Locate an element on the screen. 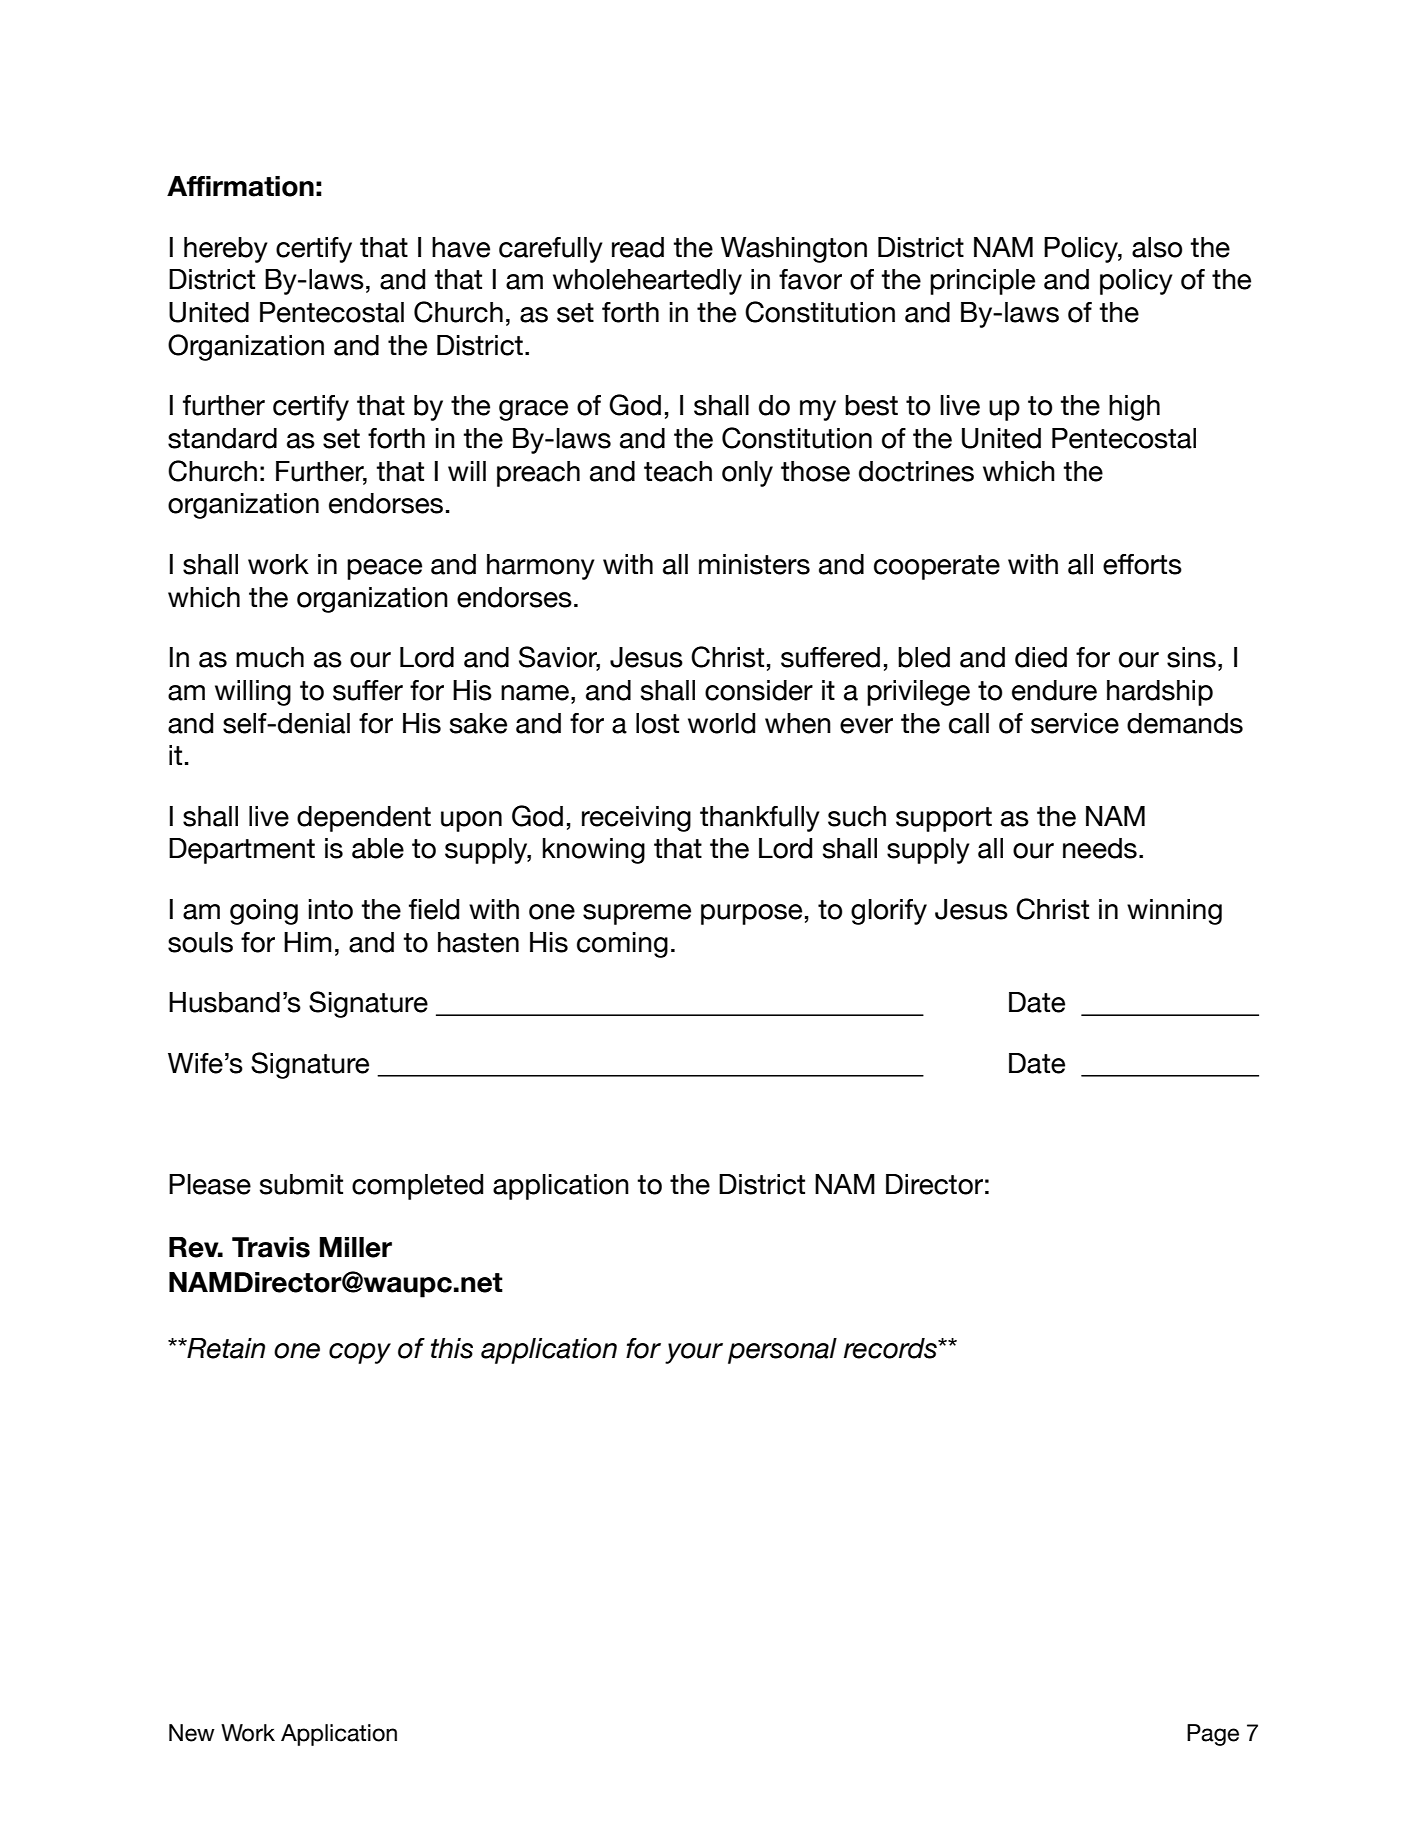 This screenshot has height=1847, width=1427. Page is located at coordinates (1213, 1735).
